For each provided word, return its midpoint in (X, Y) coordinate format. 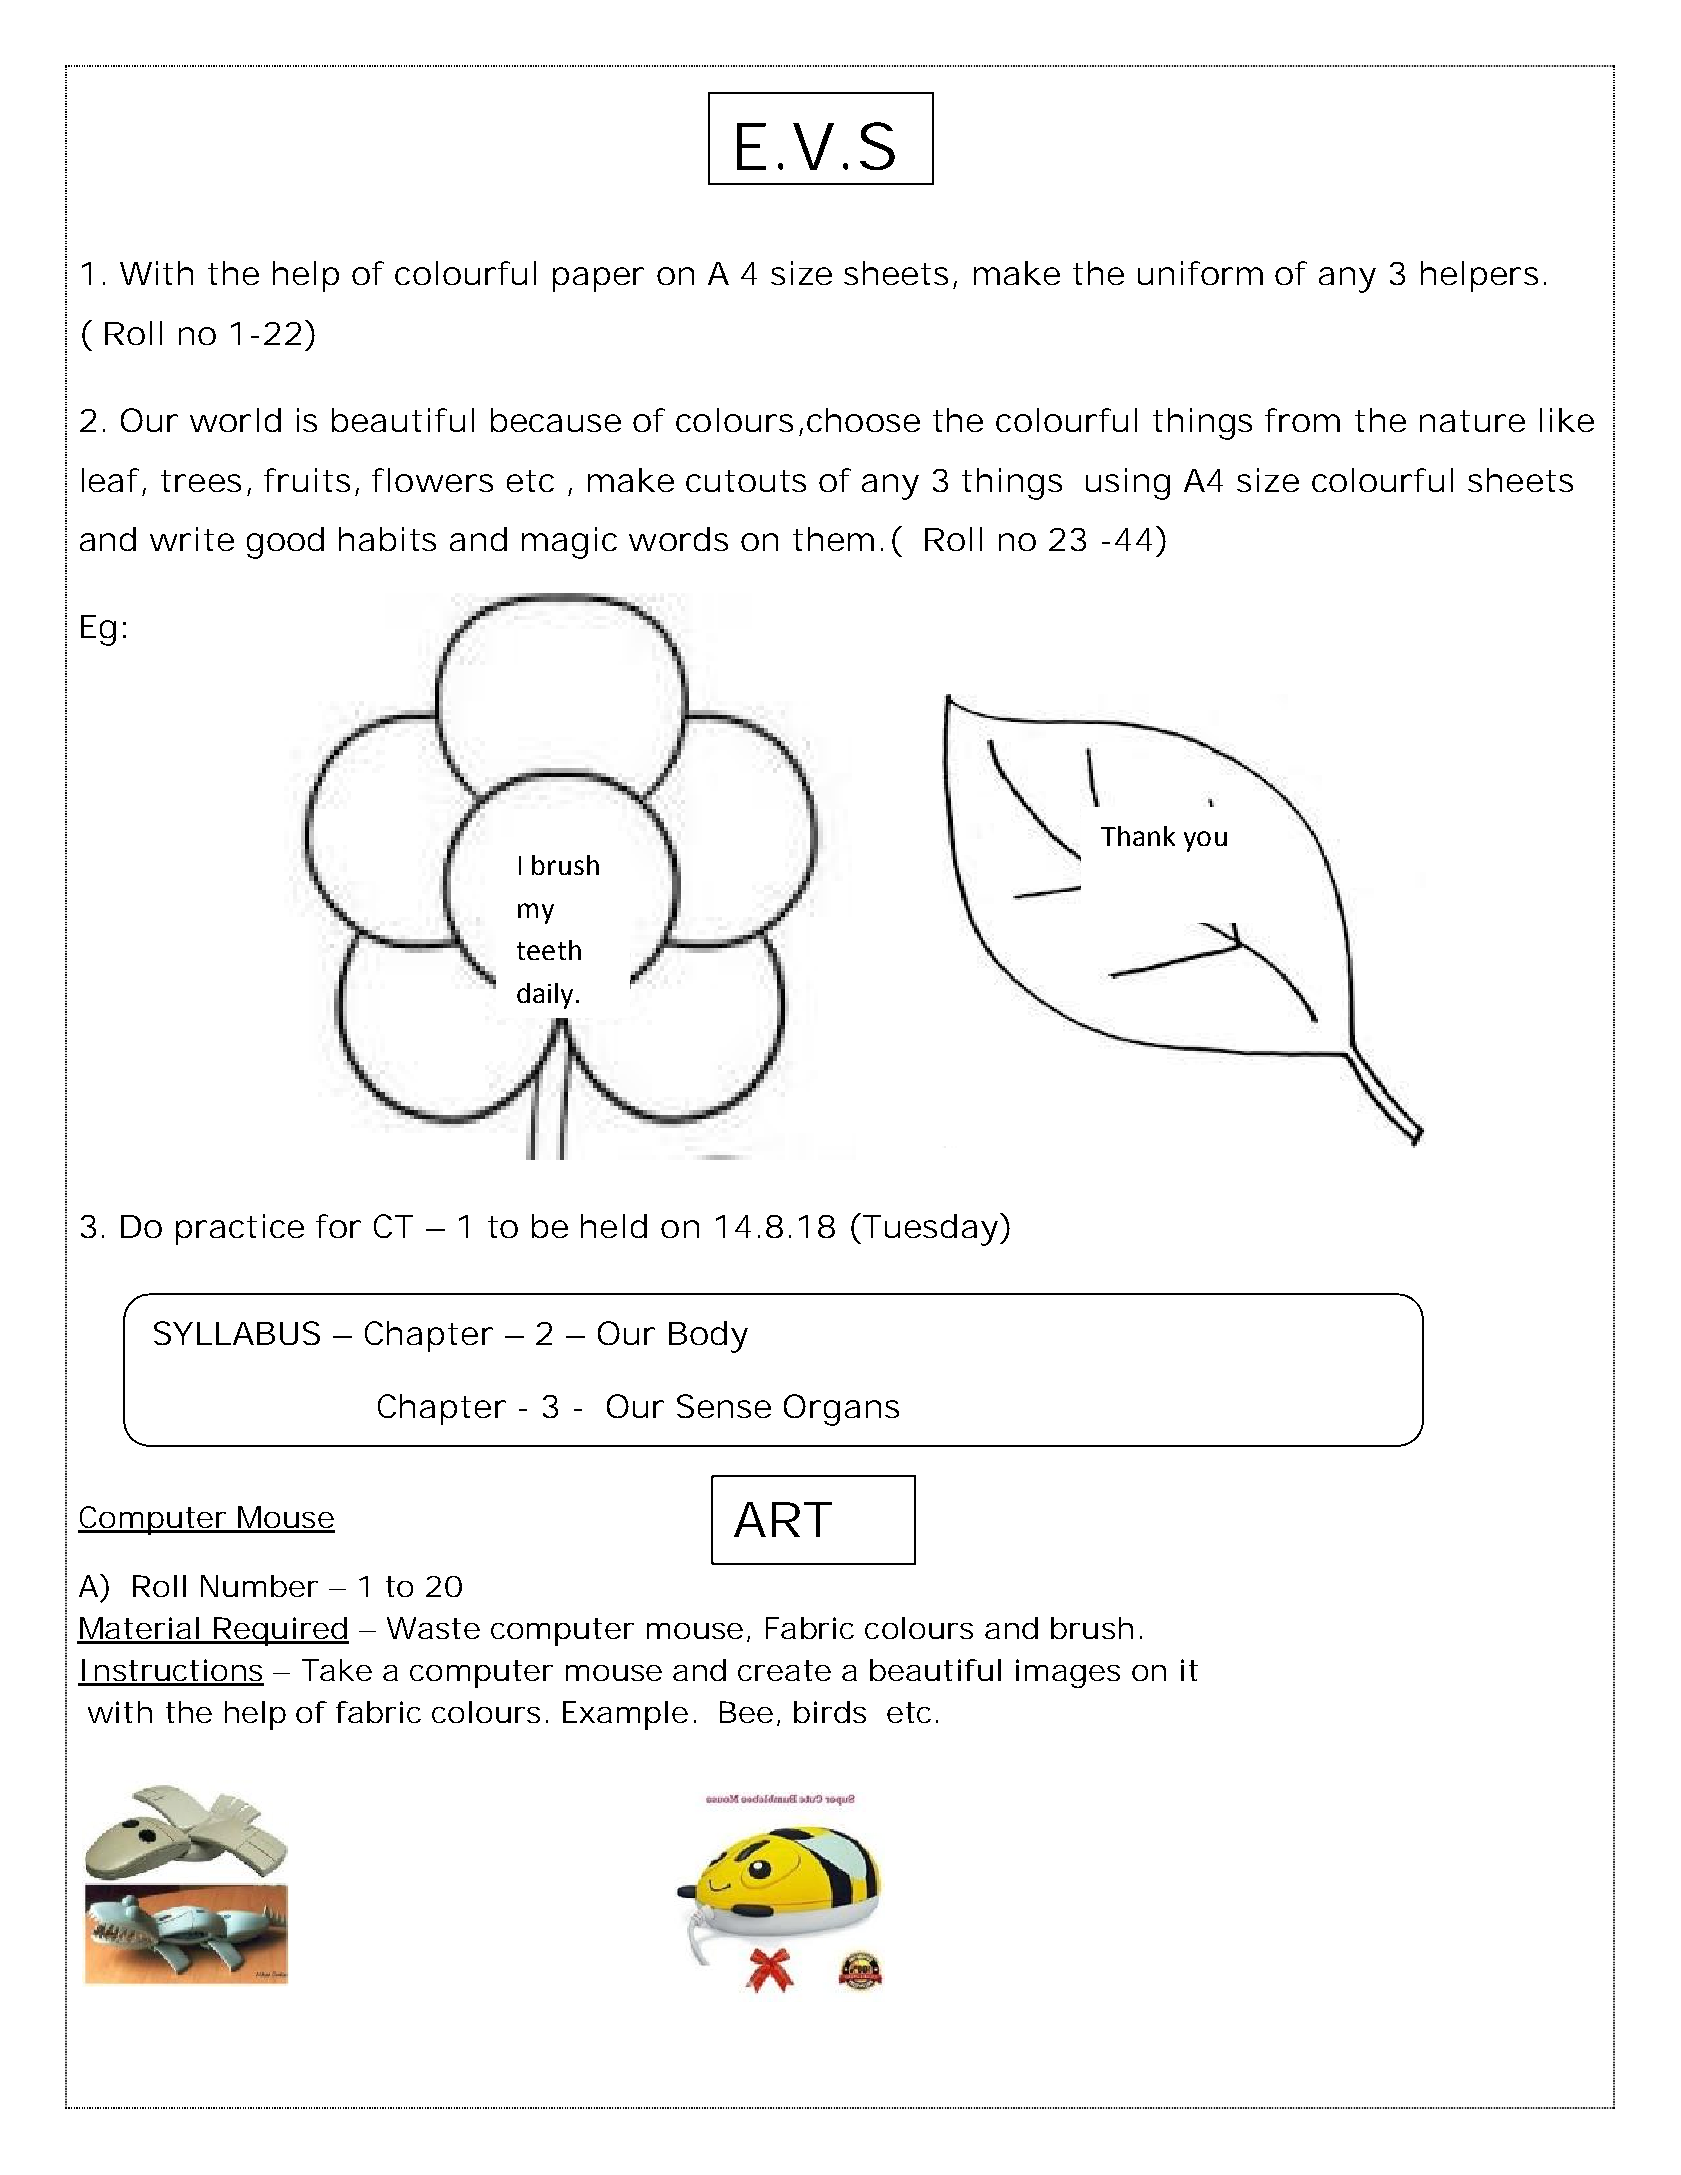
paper (598, 279)
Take (337, 1670)
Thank (1138, 836)
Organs (841, 1410)
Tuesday (932, 1229)
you (1205, 841)
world (235, 420)
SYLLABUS (237, 1333)
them (833, 539)
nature (1472, 421)
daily (545, 996)
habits (387, 539)
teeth (549, 950)
